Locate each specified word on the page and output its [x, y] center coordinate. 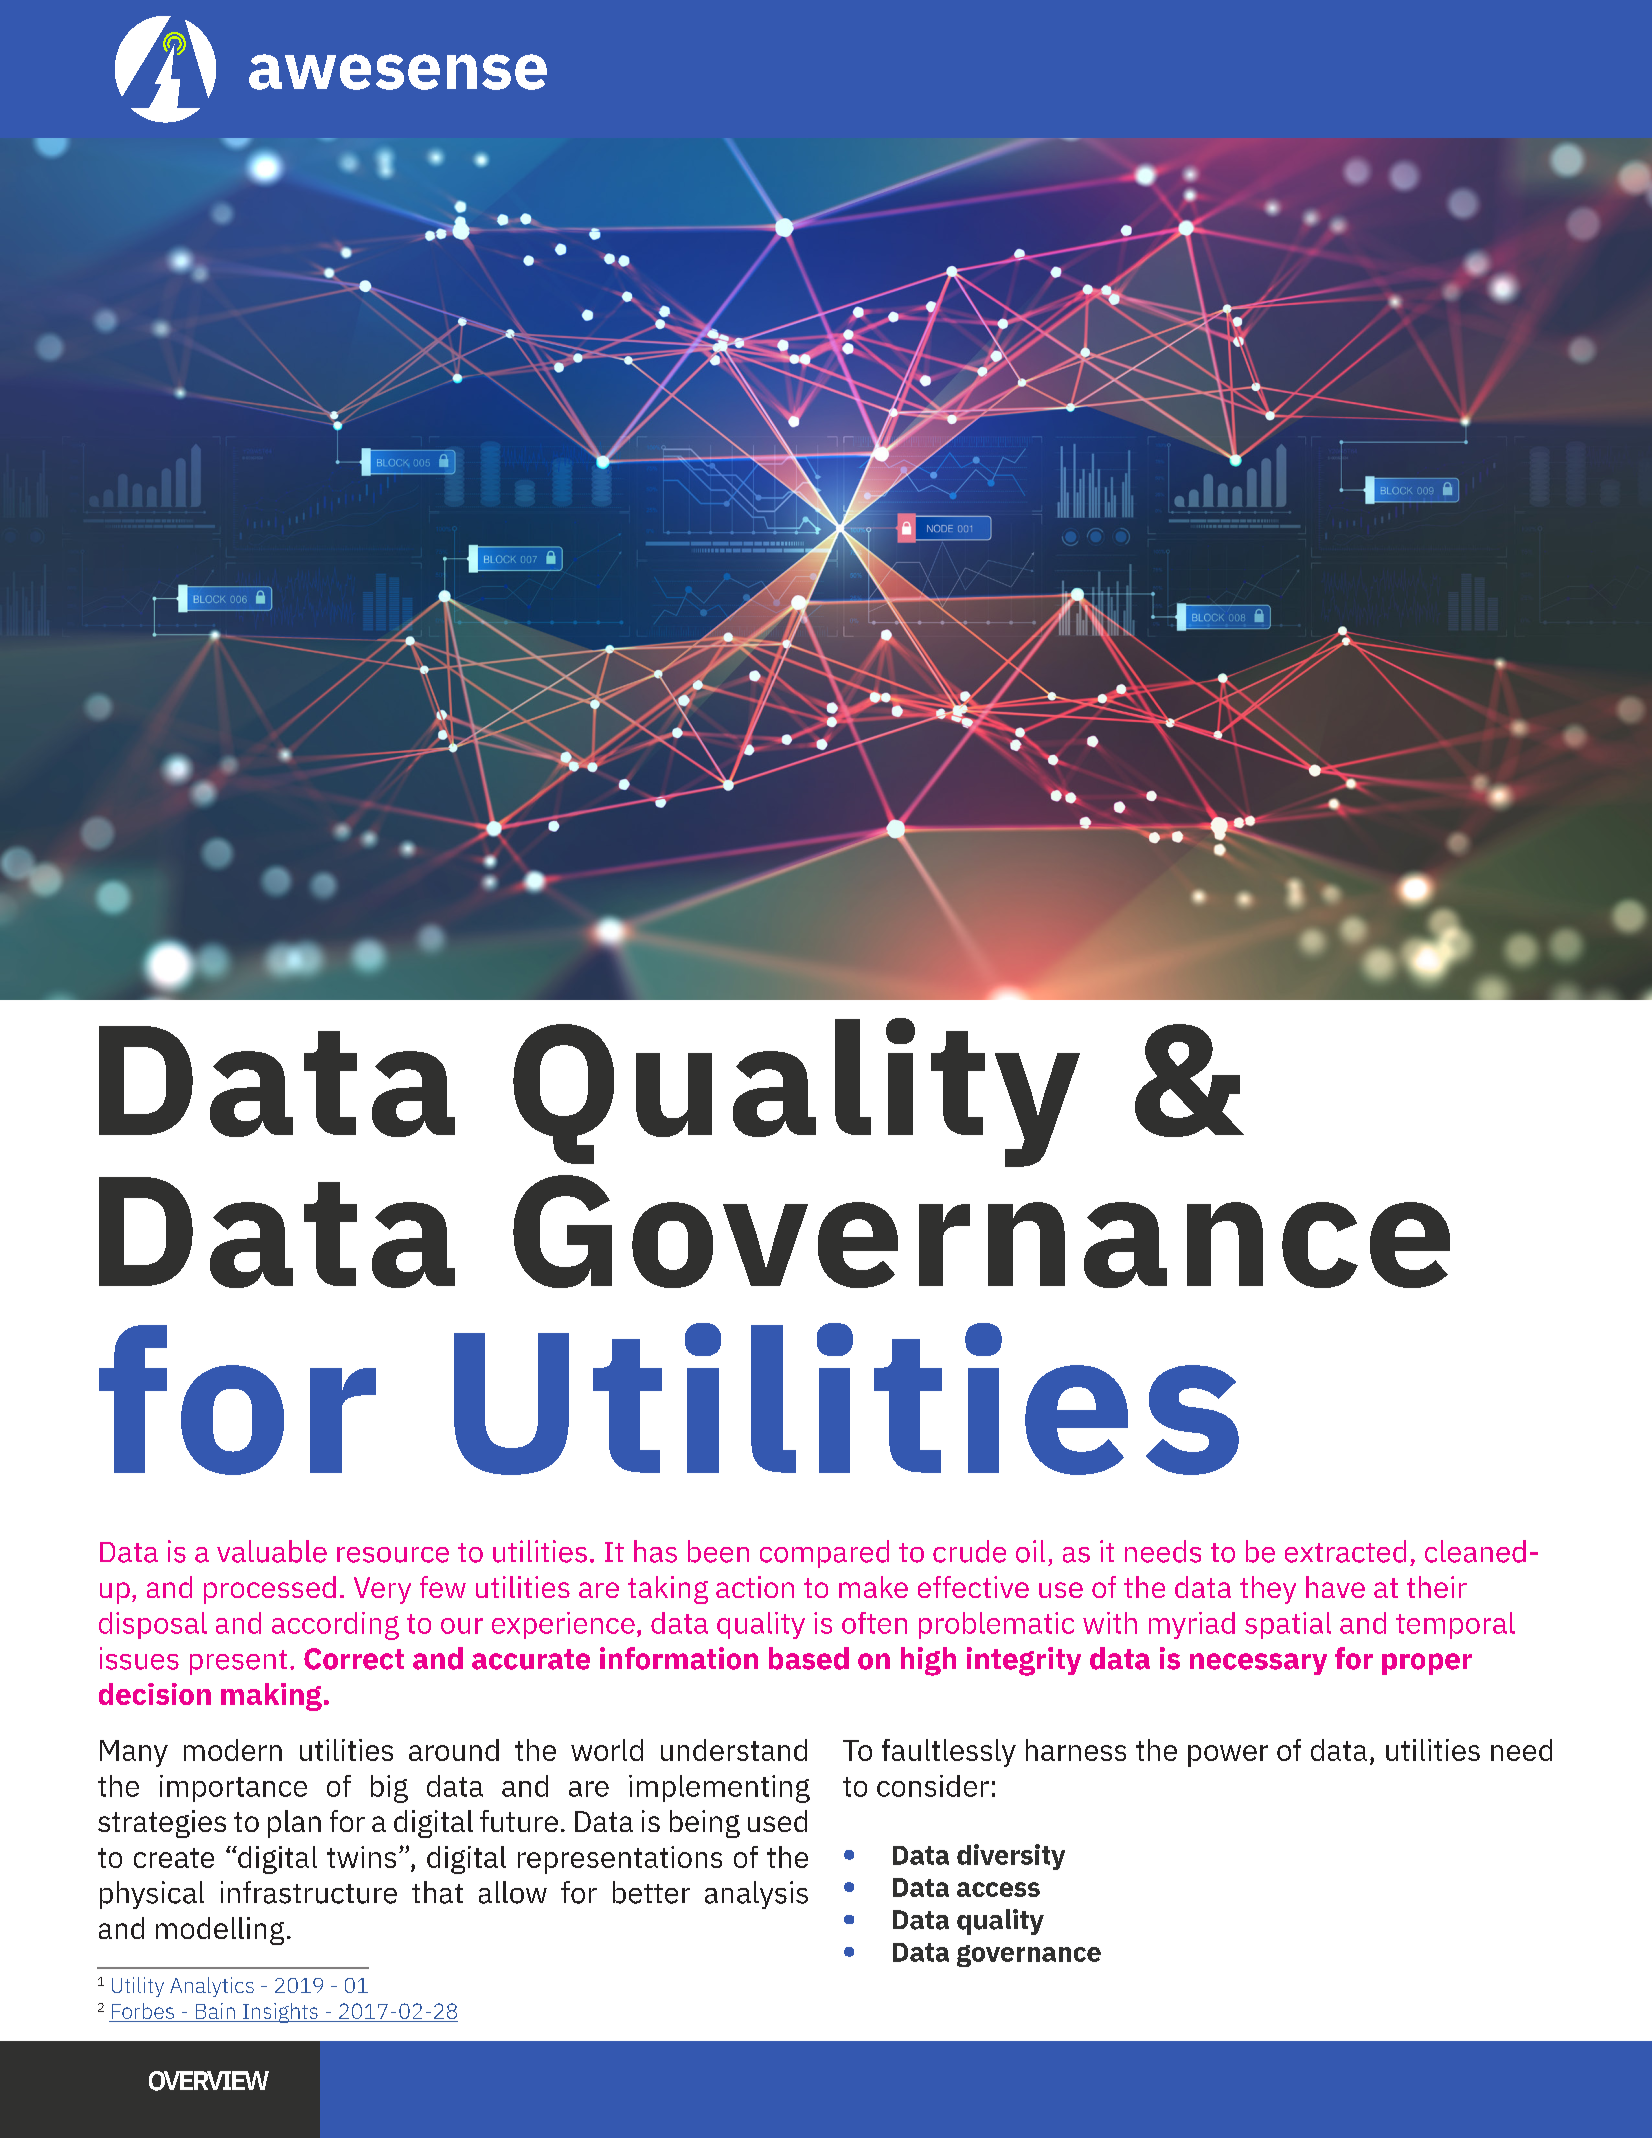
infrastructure [309, 1892]
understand [734, 1750]
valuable [272, 1551]
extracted [1345, 1551]
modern [233, 1750]
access [998, 1889]
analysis [756, 1895]
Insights [280, 2013]
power [1228, 1756]
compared [824, 1554]
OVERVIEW [209, 2081]
